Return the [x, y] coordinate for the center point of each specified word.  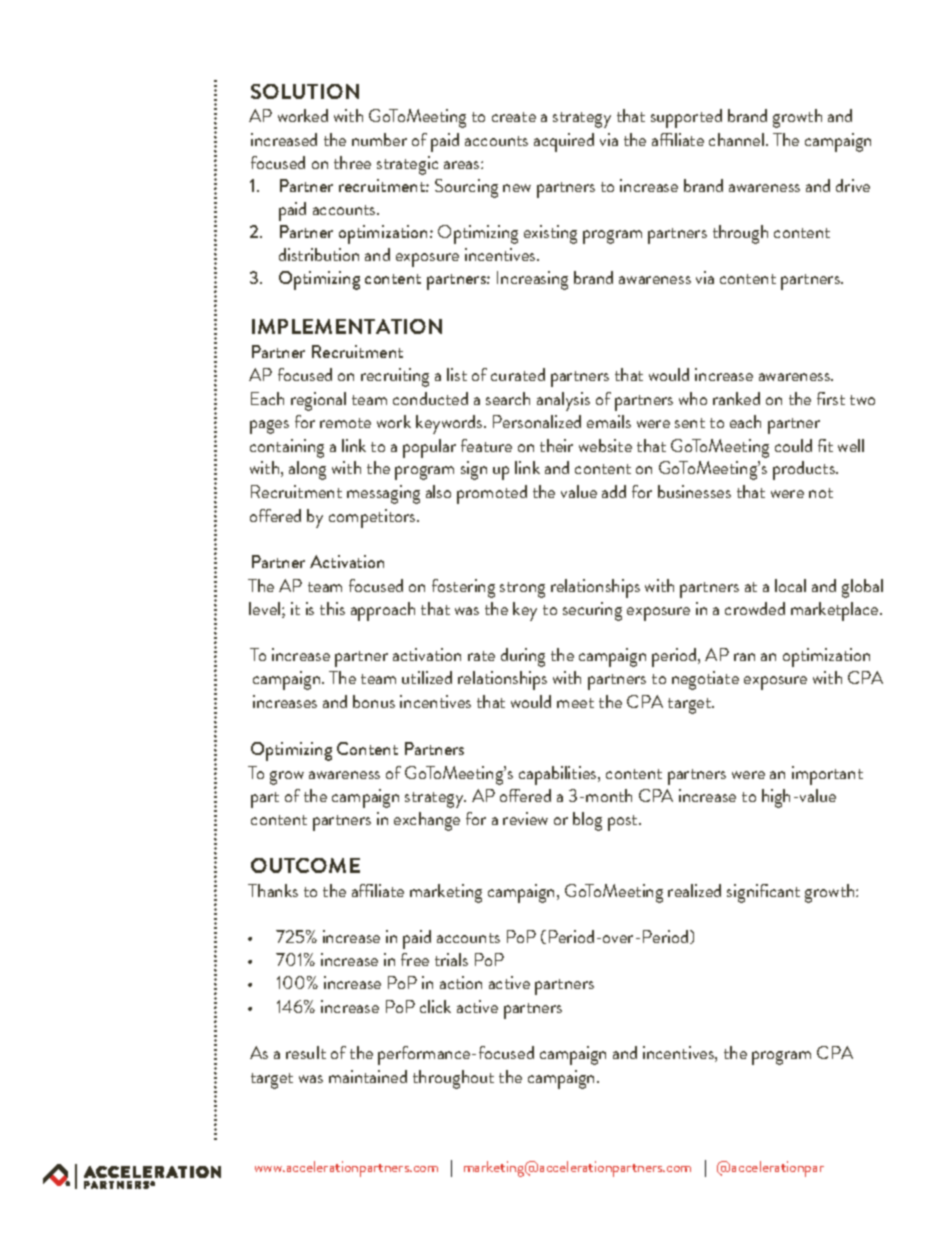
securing [592, 611]
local [790, 585]
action [461, 982]
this [332, 608]
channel [736, 139]
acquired [564, 142]
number [379, 139]
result [306, 1052]
